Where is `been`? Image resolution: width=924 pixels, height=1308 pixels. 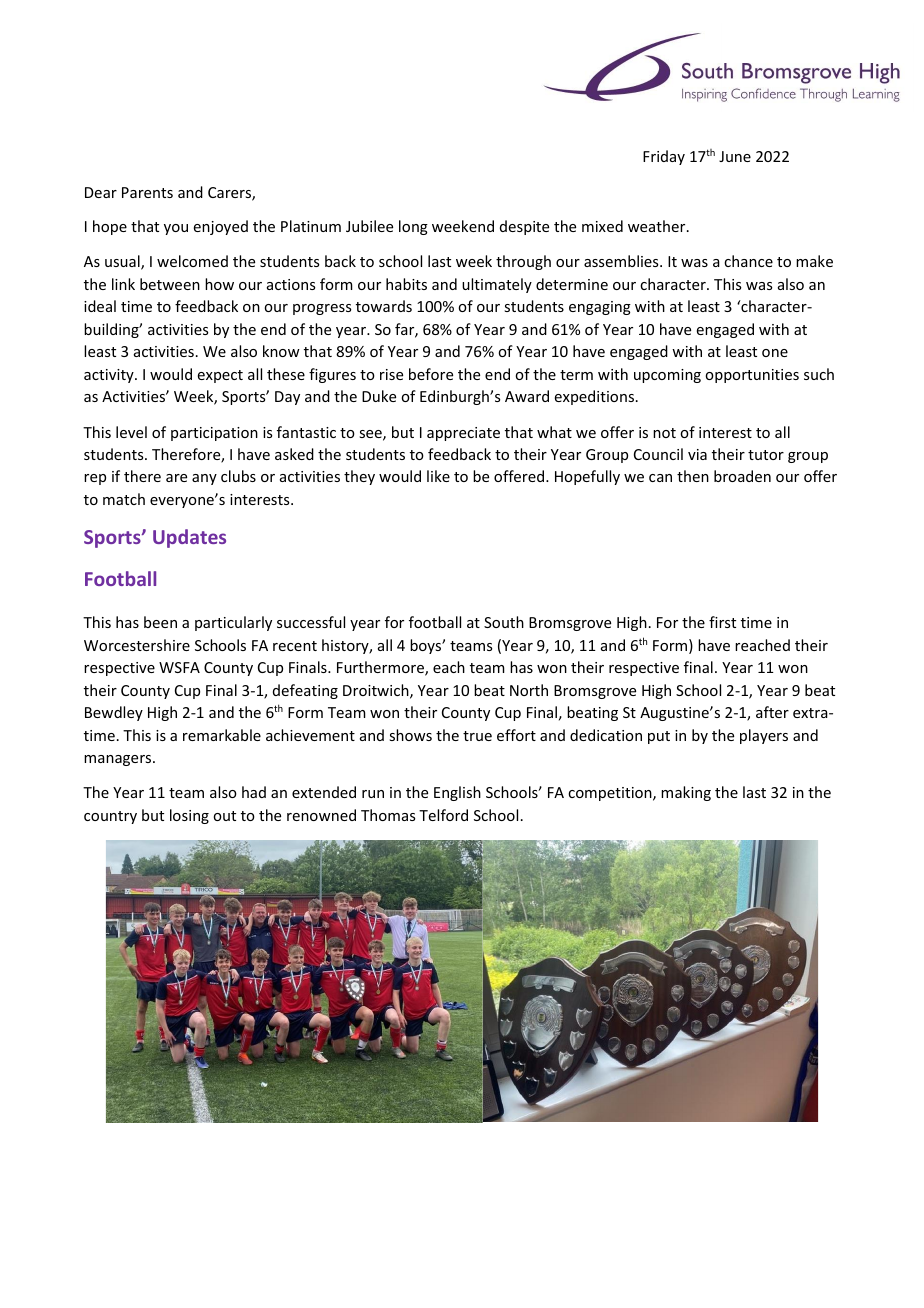
been is located at coordinates (160, 622).
